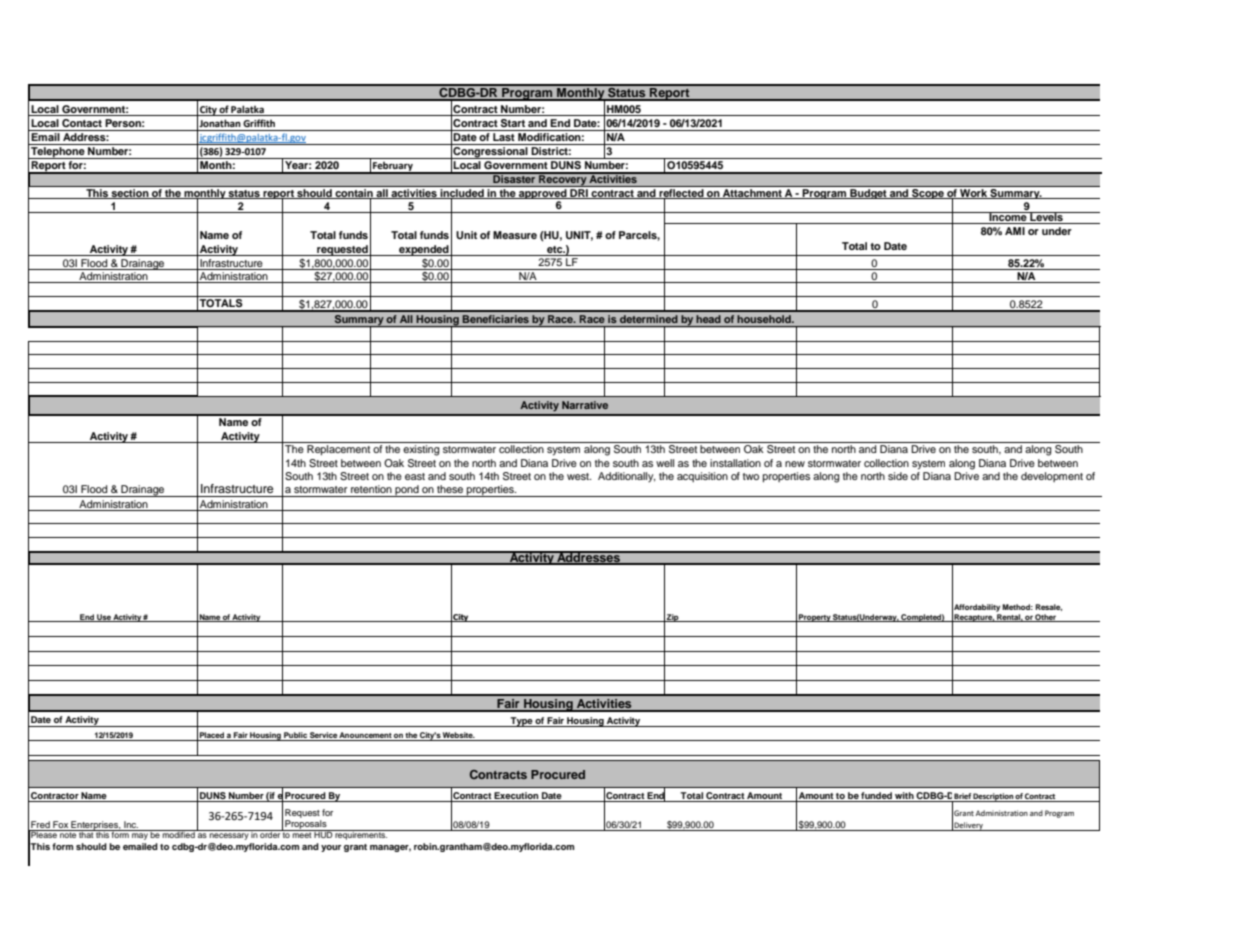 Image resolution: width=1233 pixels, height=952 pixels. I want to click on modified, so click(179, 834).
